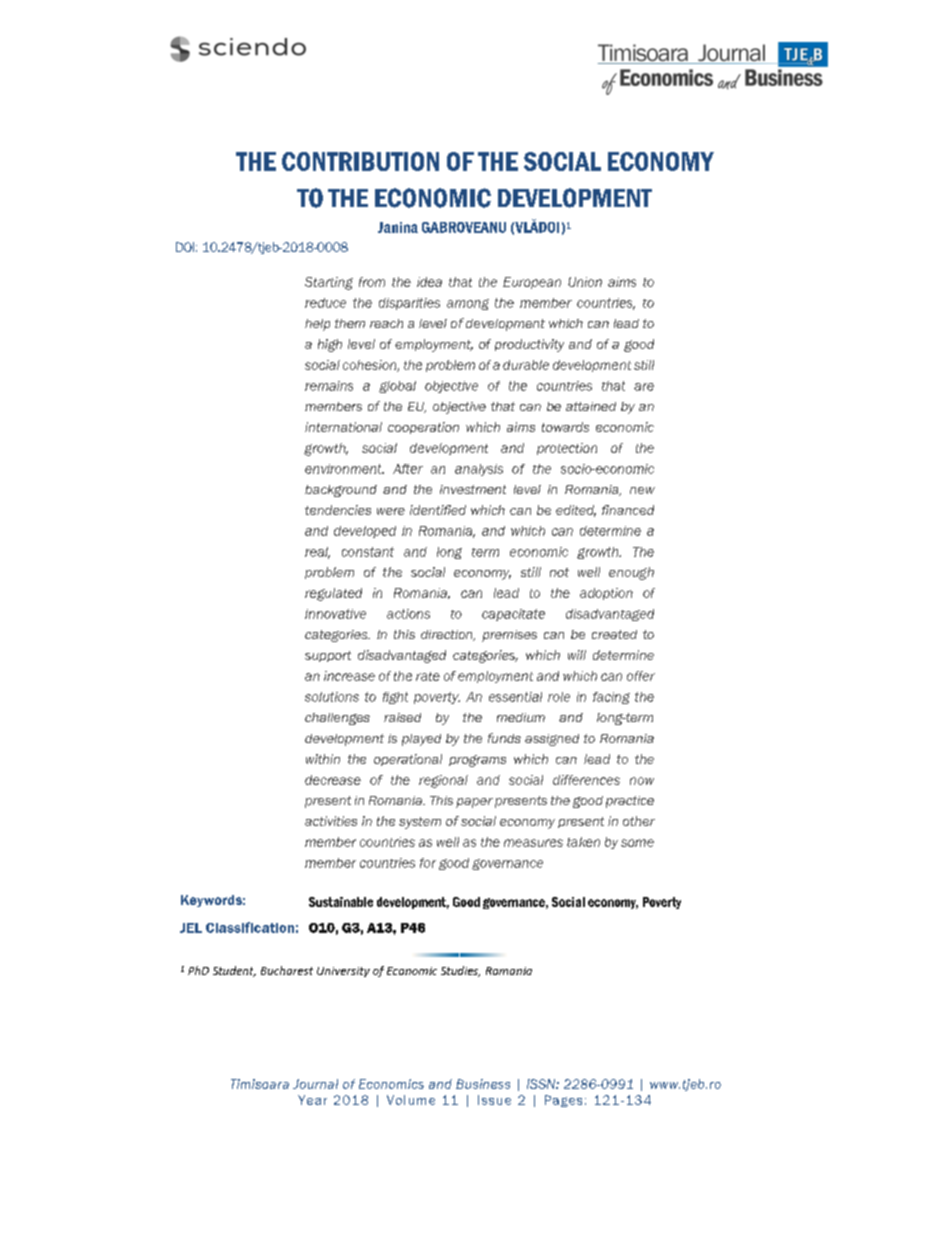 The image size is (952, 1233). What do you see at coordinates (397, 387) in the page?
I see `global` at bounding box center [397, 387].
